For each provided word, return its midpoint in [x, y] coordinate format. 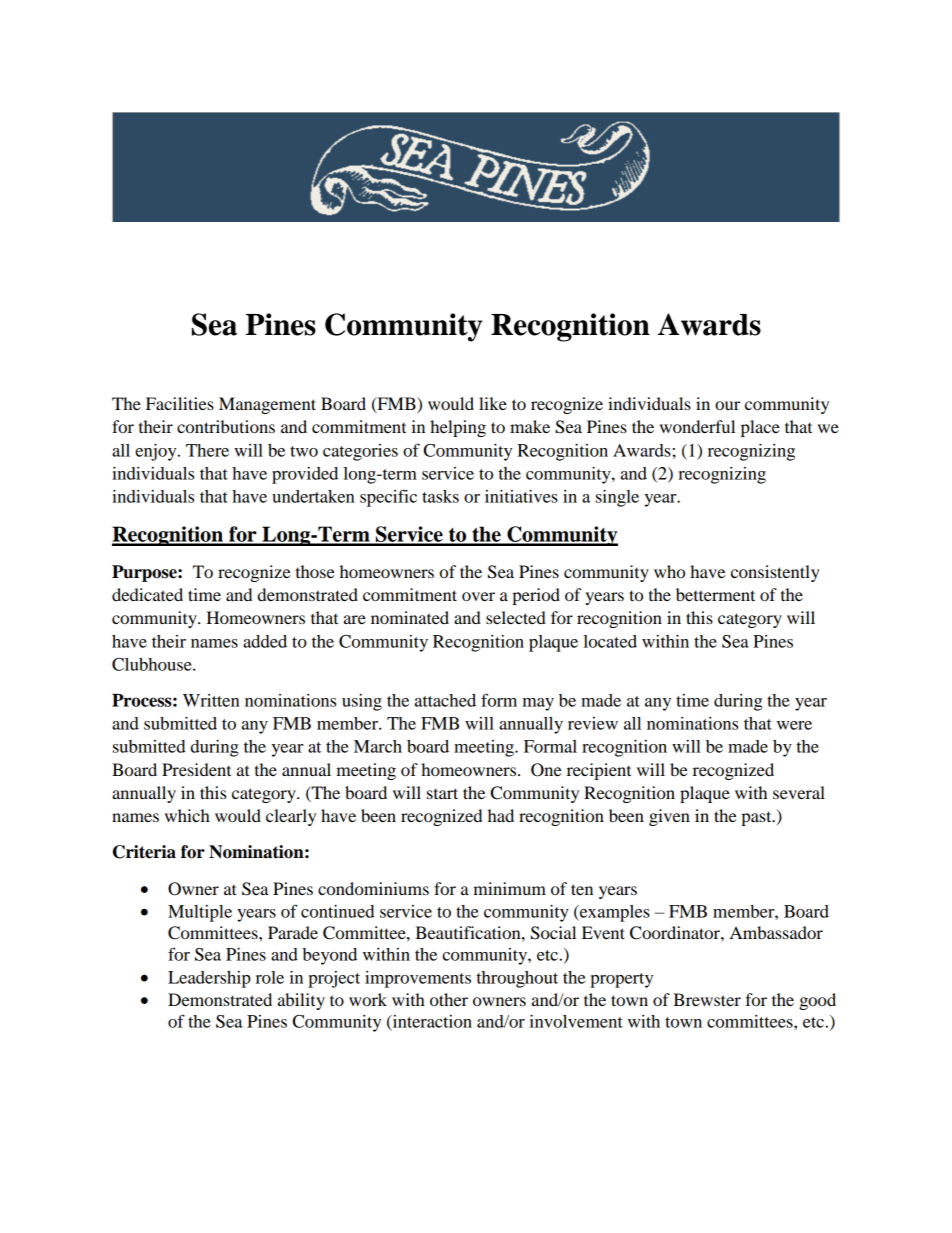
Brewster [707, 999]
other [449, 999]
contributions [226, 426]
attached [445, 700]
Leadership [209, 979]
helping [458, 428]
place [760, 428]
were [794, 725]
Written [211, 700]
